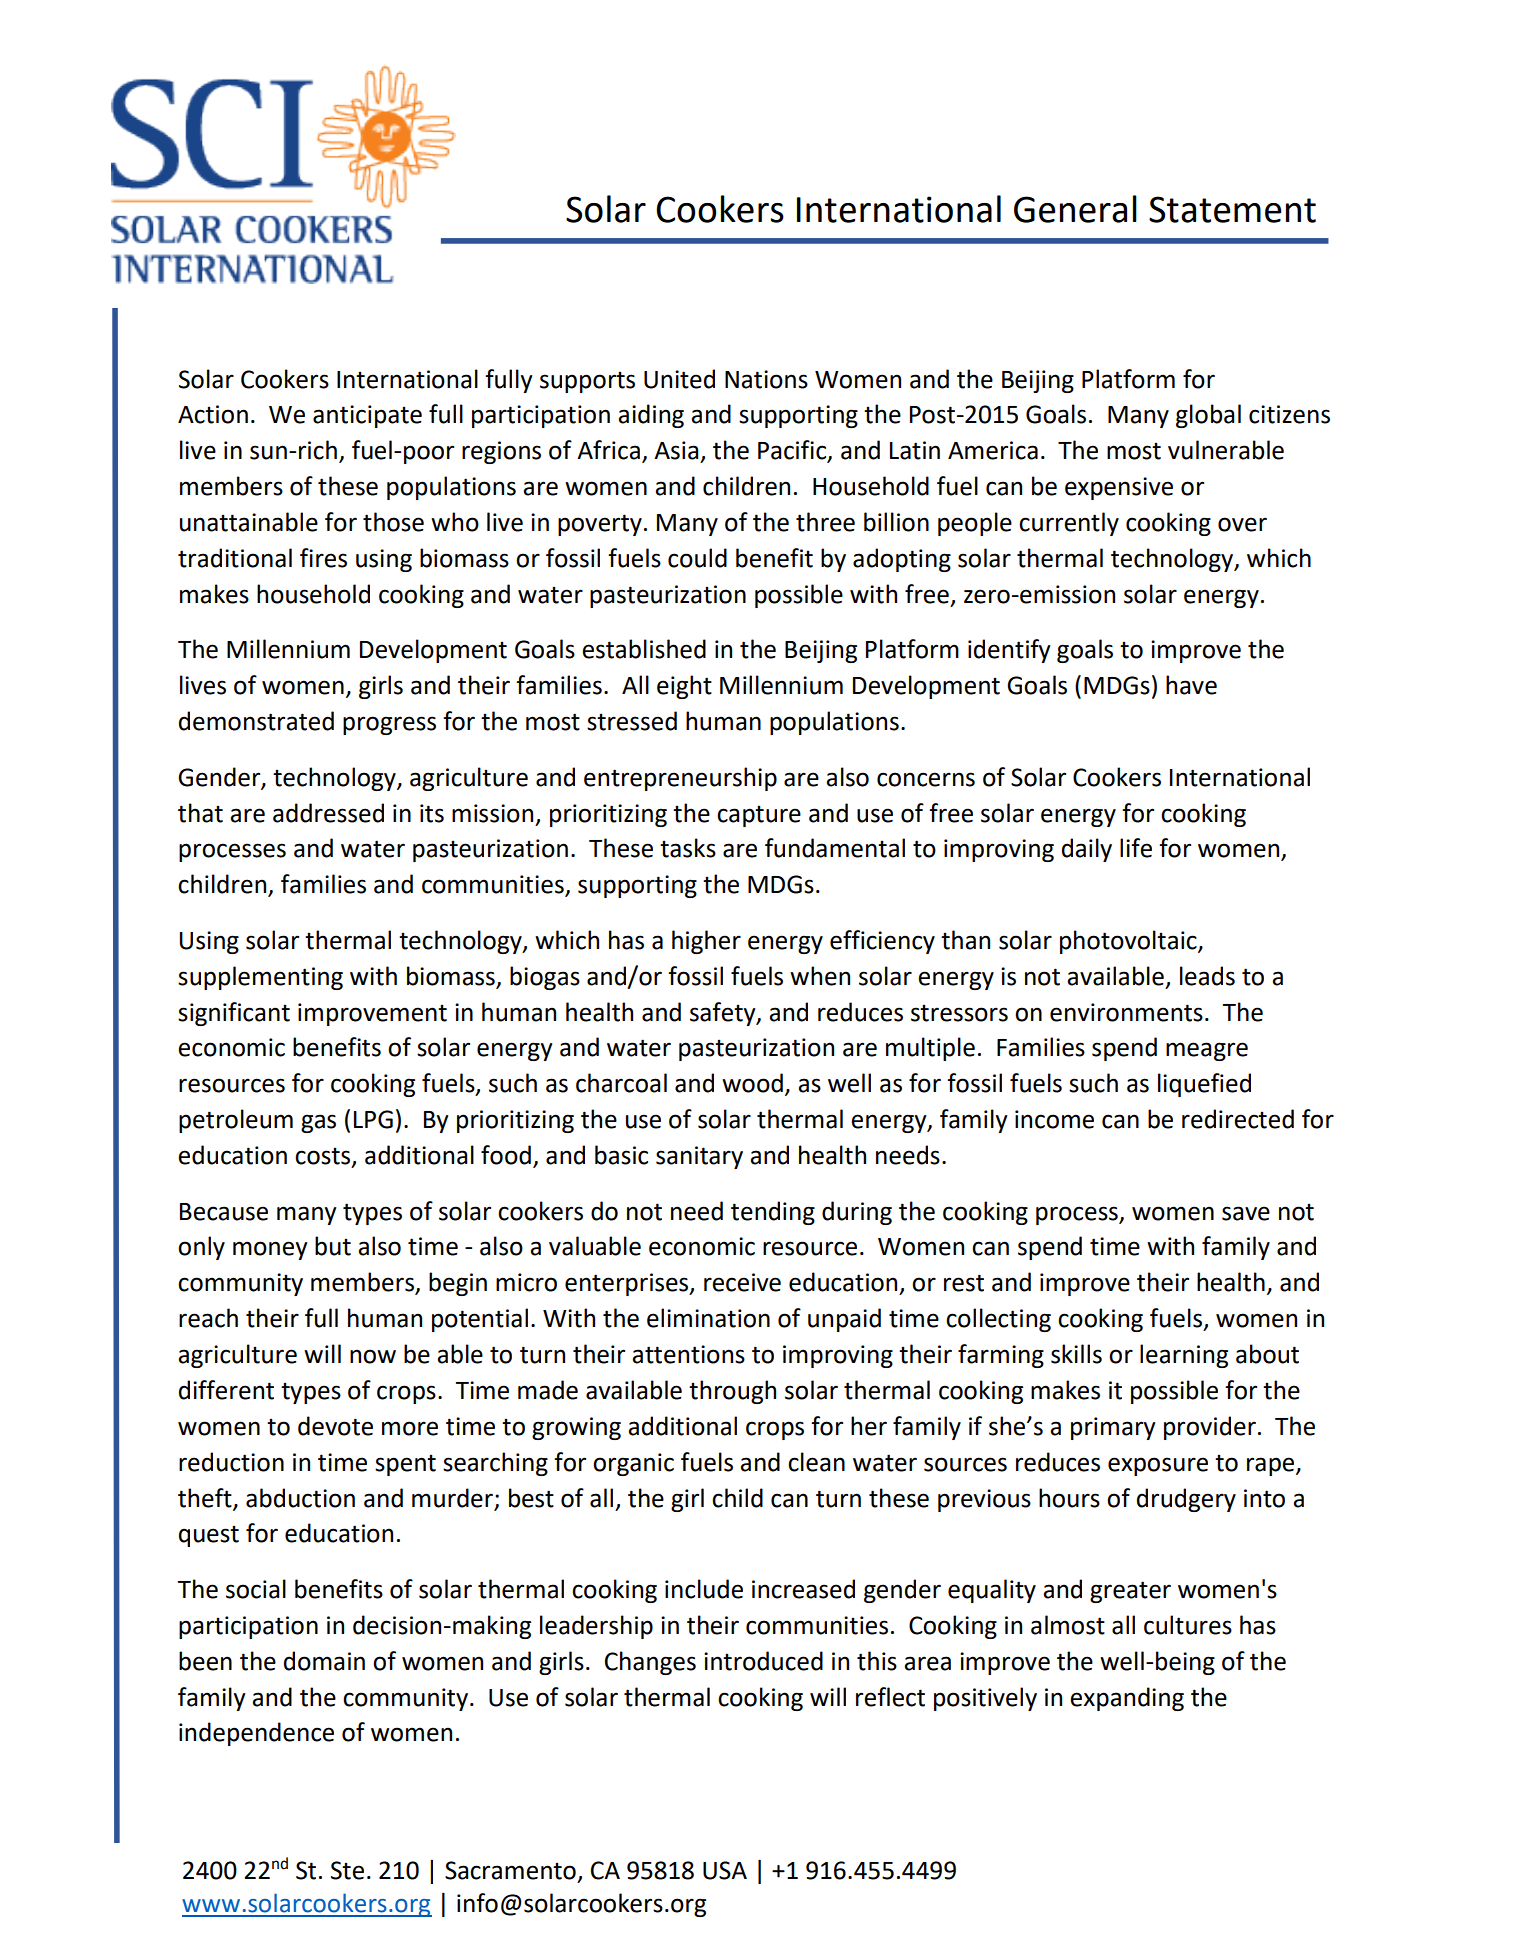  I want to click on Statement, so click(1232, 209).
